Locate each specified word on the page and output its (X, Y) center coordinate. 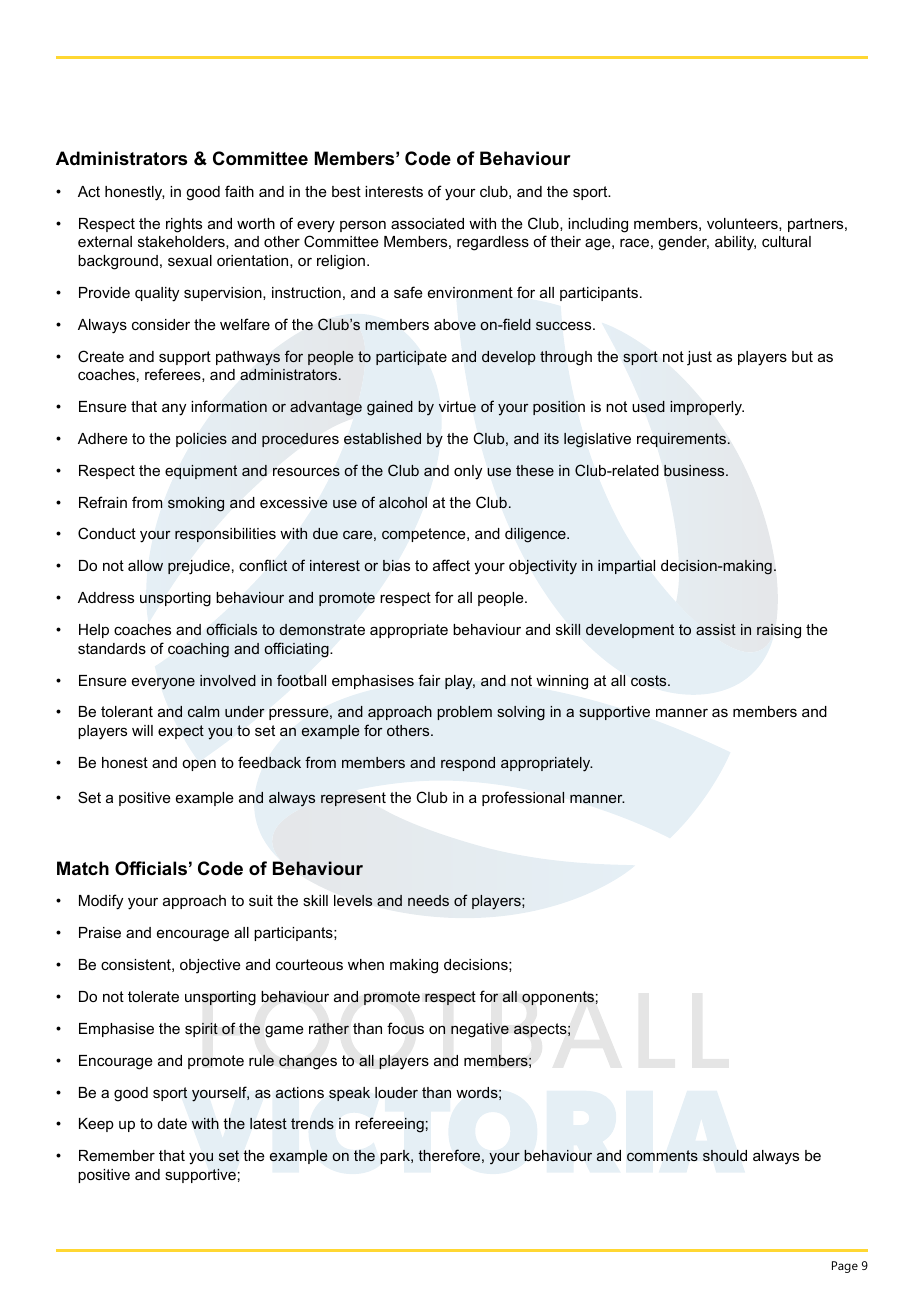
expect (181, 732)
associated (427, 223)
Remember (117, 1155)
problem (464, 713)
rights (184, 225)
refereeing (389, 1125)
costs (650, 680)
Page (845, 1267)
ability (735, 243)
